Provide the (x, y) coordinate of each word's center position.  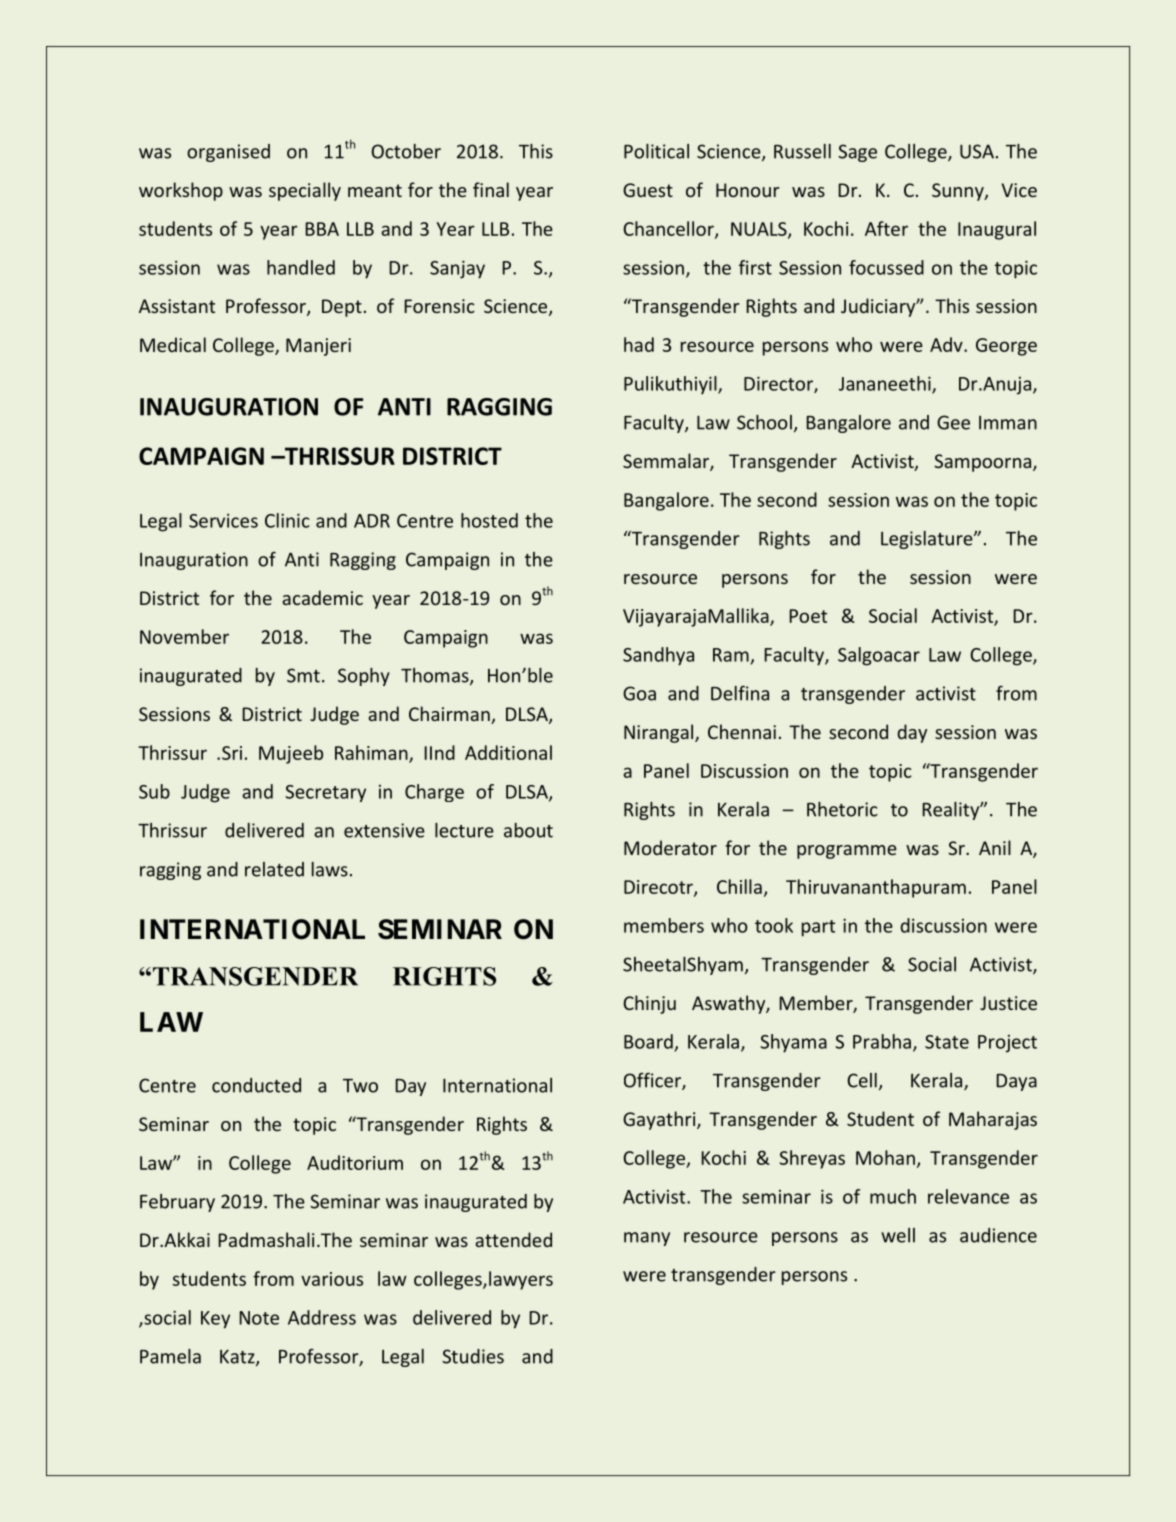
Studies (473, 1356)
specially (305, 191)
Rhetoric (842, 809)
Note (259, 1318)
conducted (256, 1085)
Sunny (959, 192)
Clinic (287, 520)
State (947, 1042)
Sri (232, 753)
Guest (648, 190)
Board (648, 1041)
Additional (508, 752)
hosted (489, 520)
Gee (953, 422)
